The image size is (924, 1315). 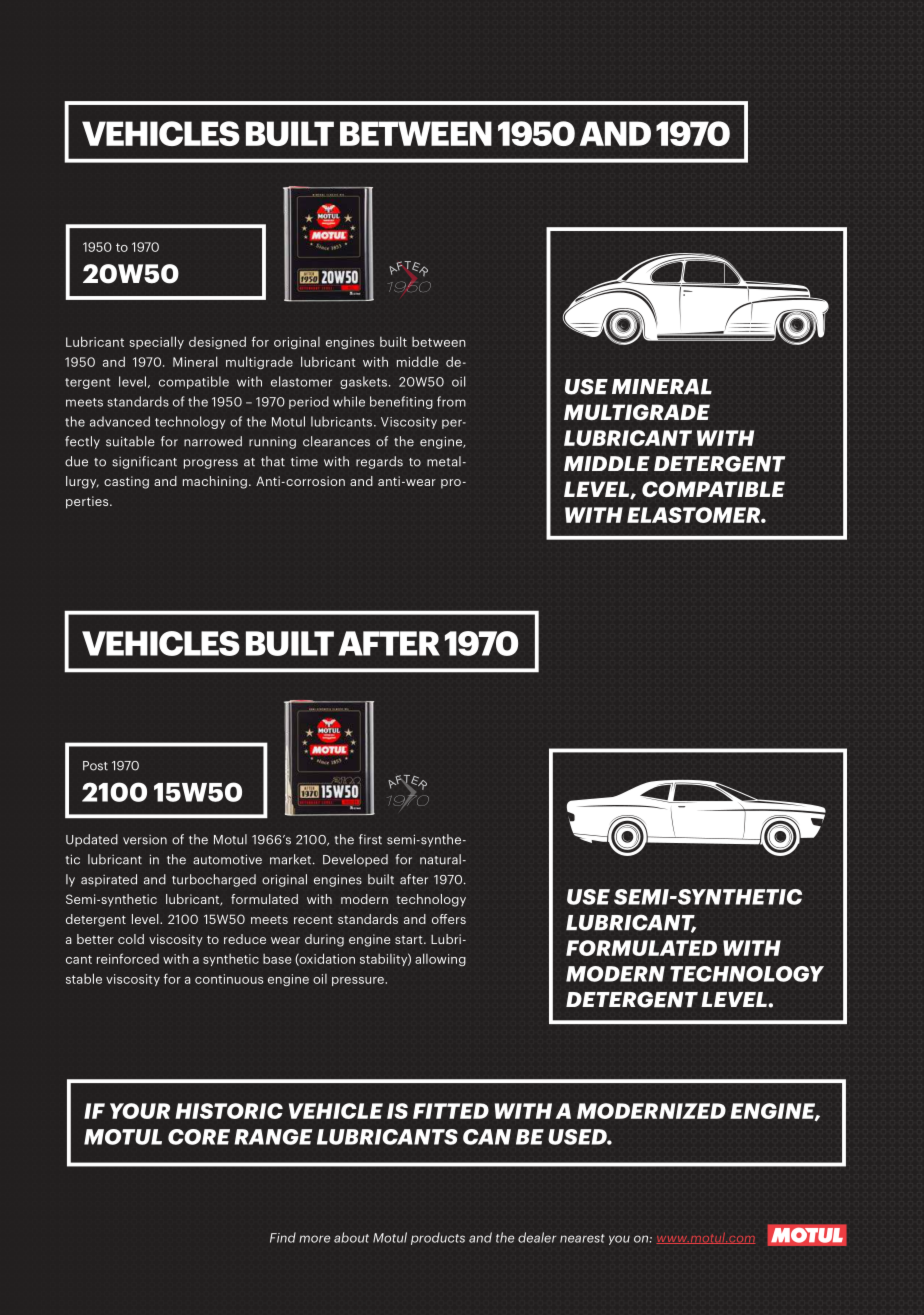 What do you see at coordinates (156, 342) in the document?
I see `specially` at bounding box center [156, 342].
